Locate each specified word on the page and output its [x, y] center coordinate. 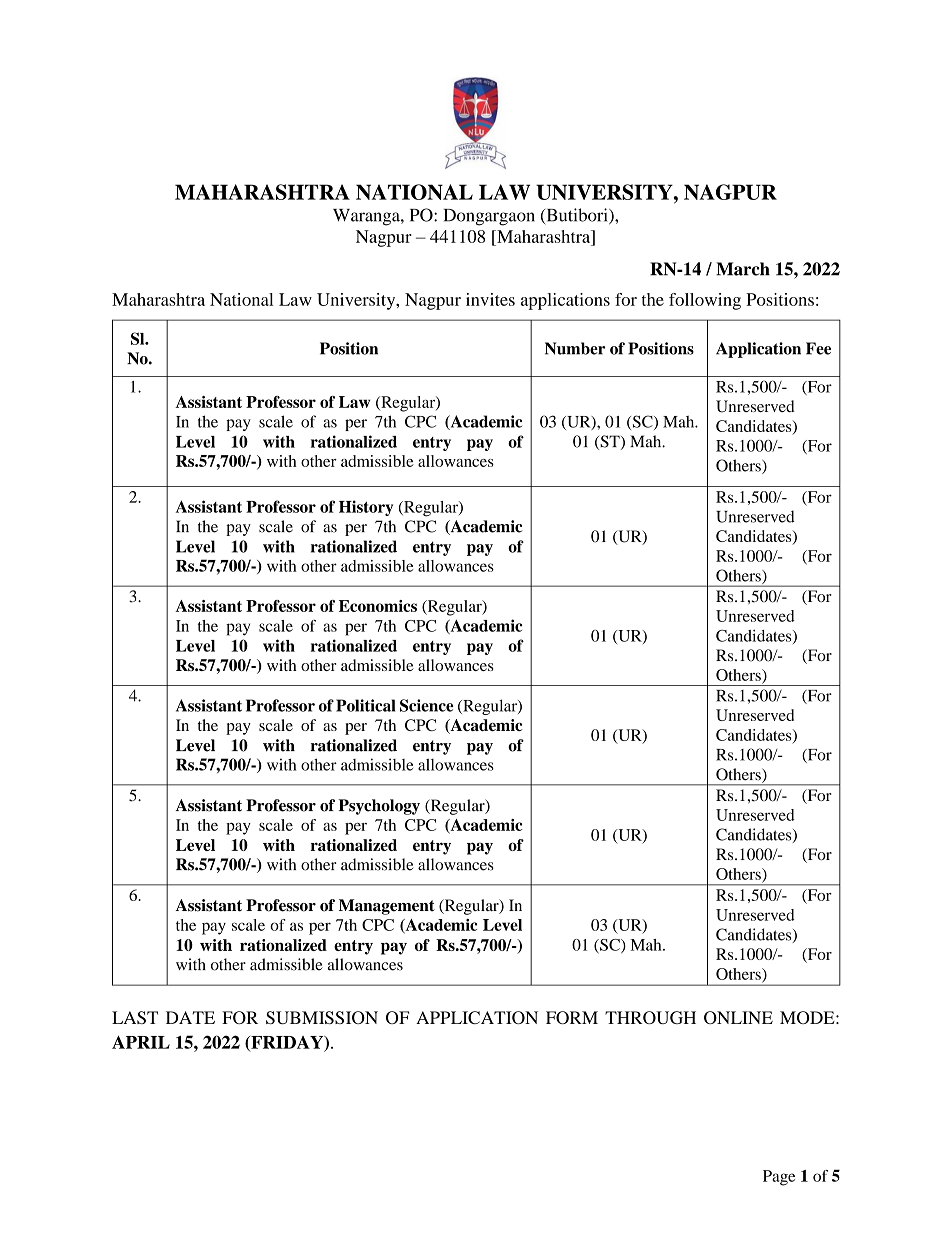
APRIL [141, 1042]
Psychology [379, 807]
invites [490, 299]
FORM [572, 1017]
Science [427, 705]
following [705, 301]
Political [365, 705]
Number [575, 348]
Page [779, 1178]
